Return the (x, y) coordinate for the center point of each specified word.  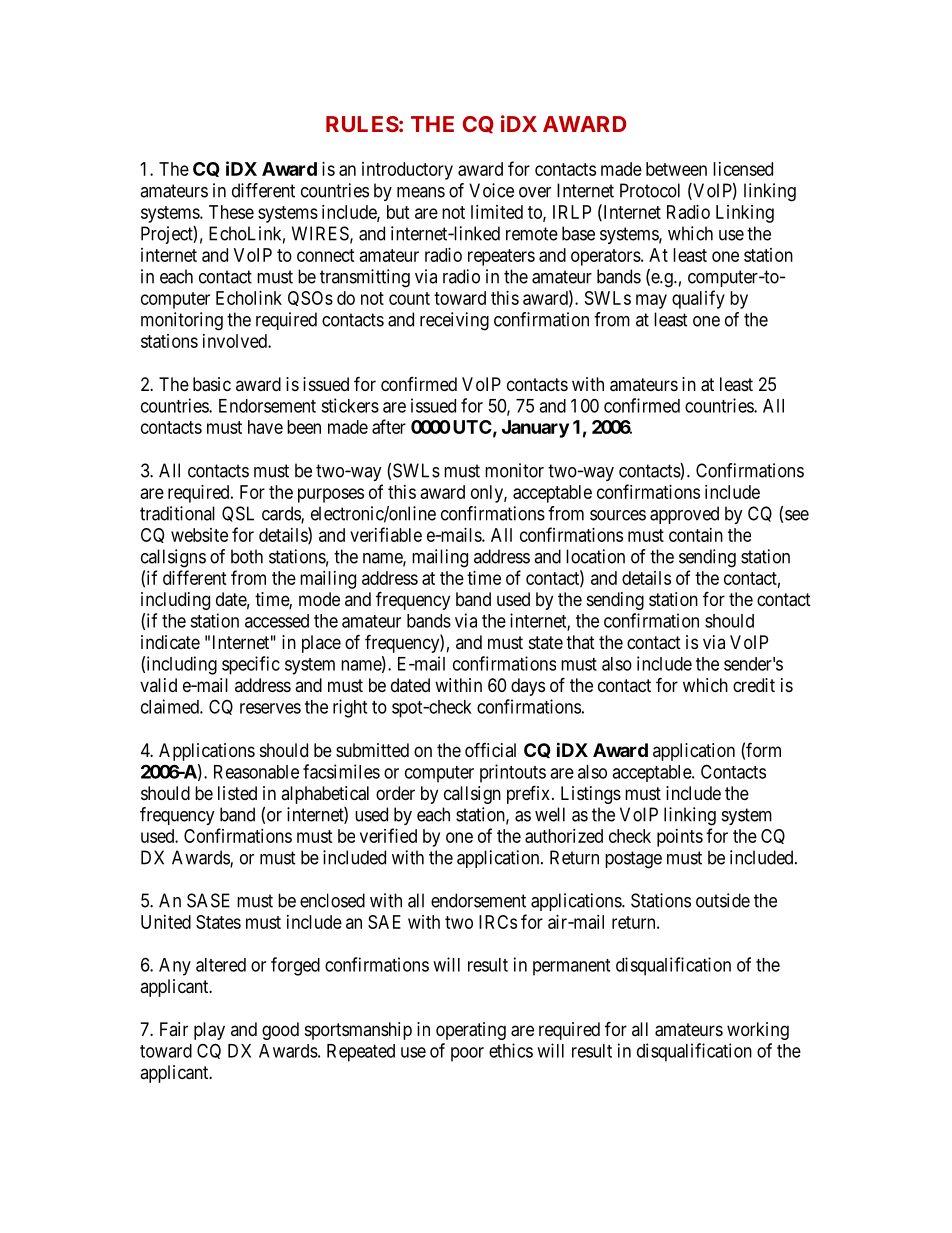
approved (684, 515)
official (490, 749)
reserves (270, 708)
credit (754, 685)
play (209, 1031)
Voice (491, 190)
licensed (743, 169)
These (231, 212)
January (535, 429)
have (265, 427)
